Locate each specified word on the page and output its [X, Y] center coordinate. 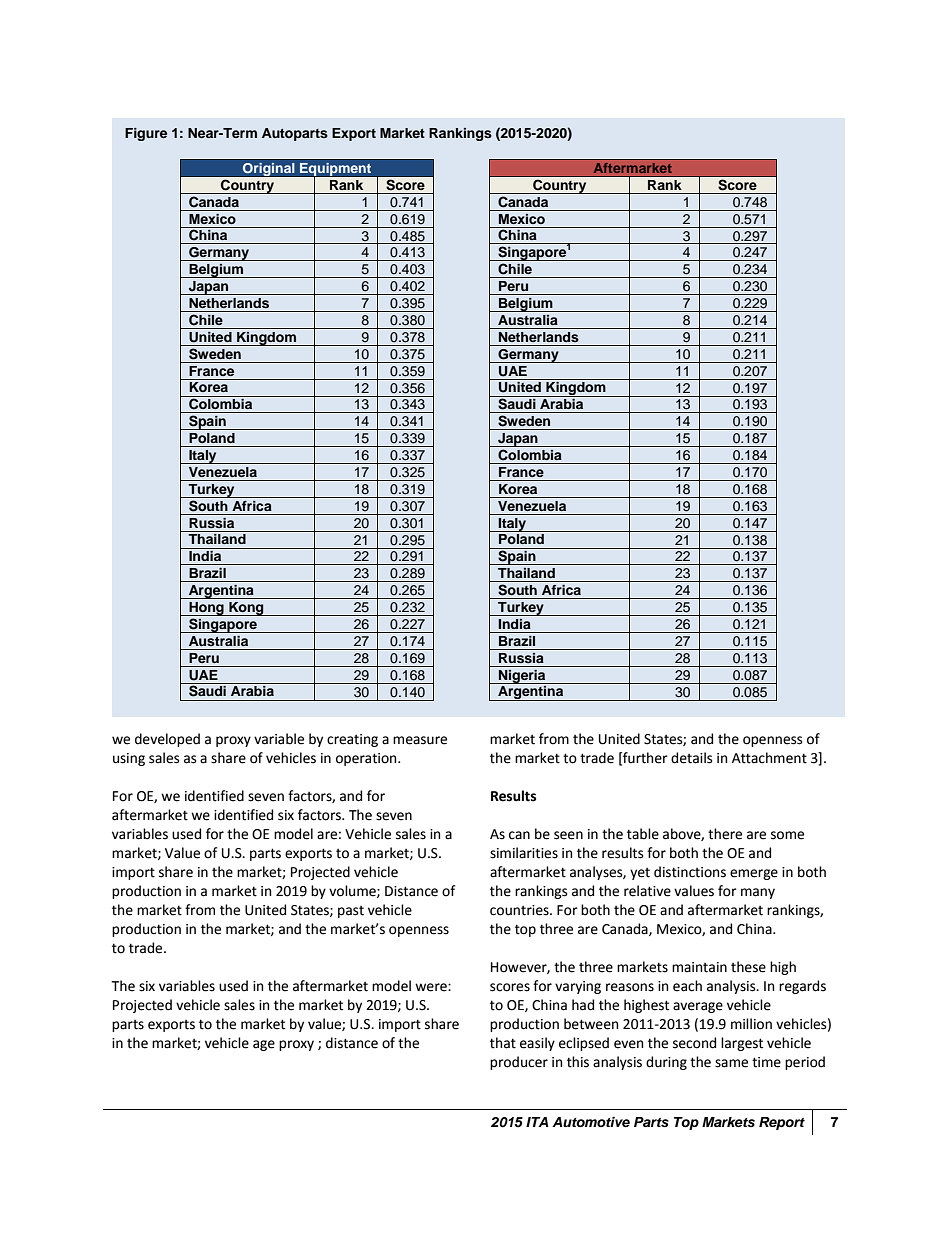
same [731, 1063]
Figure [146, 134]
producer [519, 1063]
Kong [246, 609]
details [691, 758]
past [351, 912]
